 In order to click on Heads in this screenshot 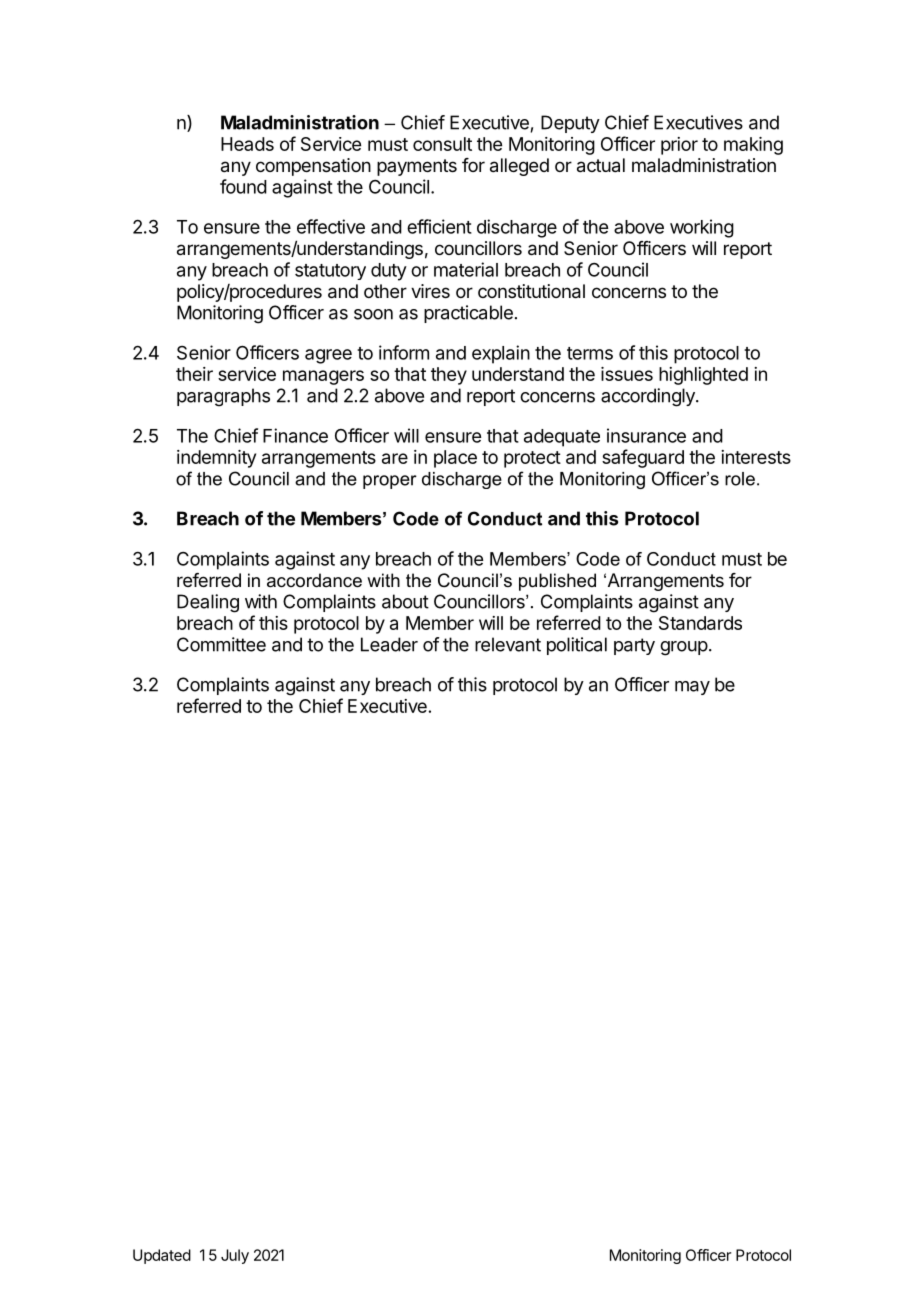, I will do `click(247, 144)`.
